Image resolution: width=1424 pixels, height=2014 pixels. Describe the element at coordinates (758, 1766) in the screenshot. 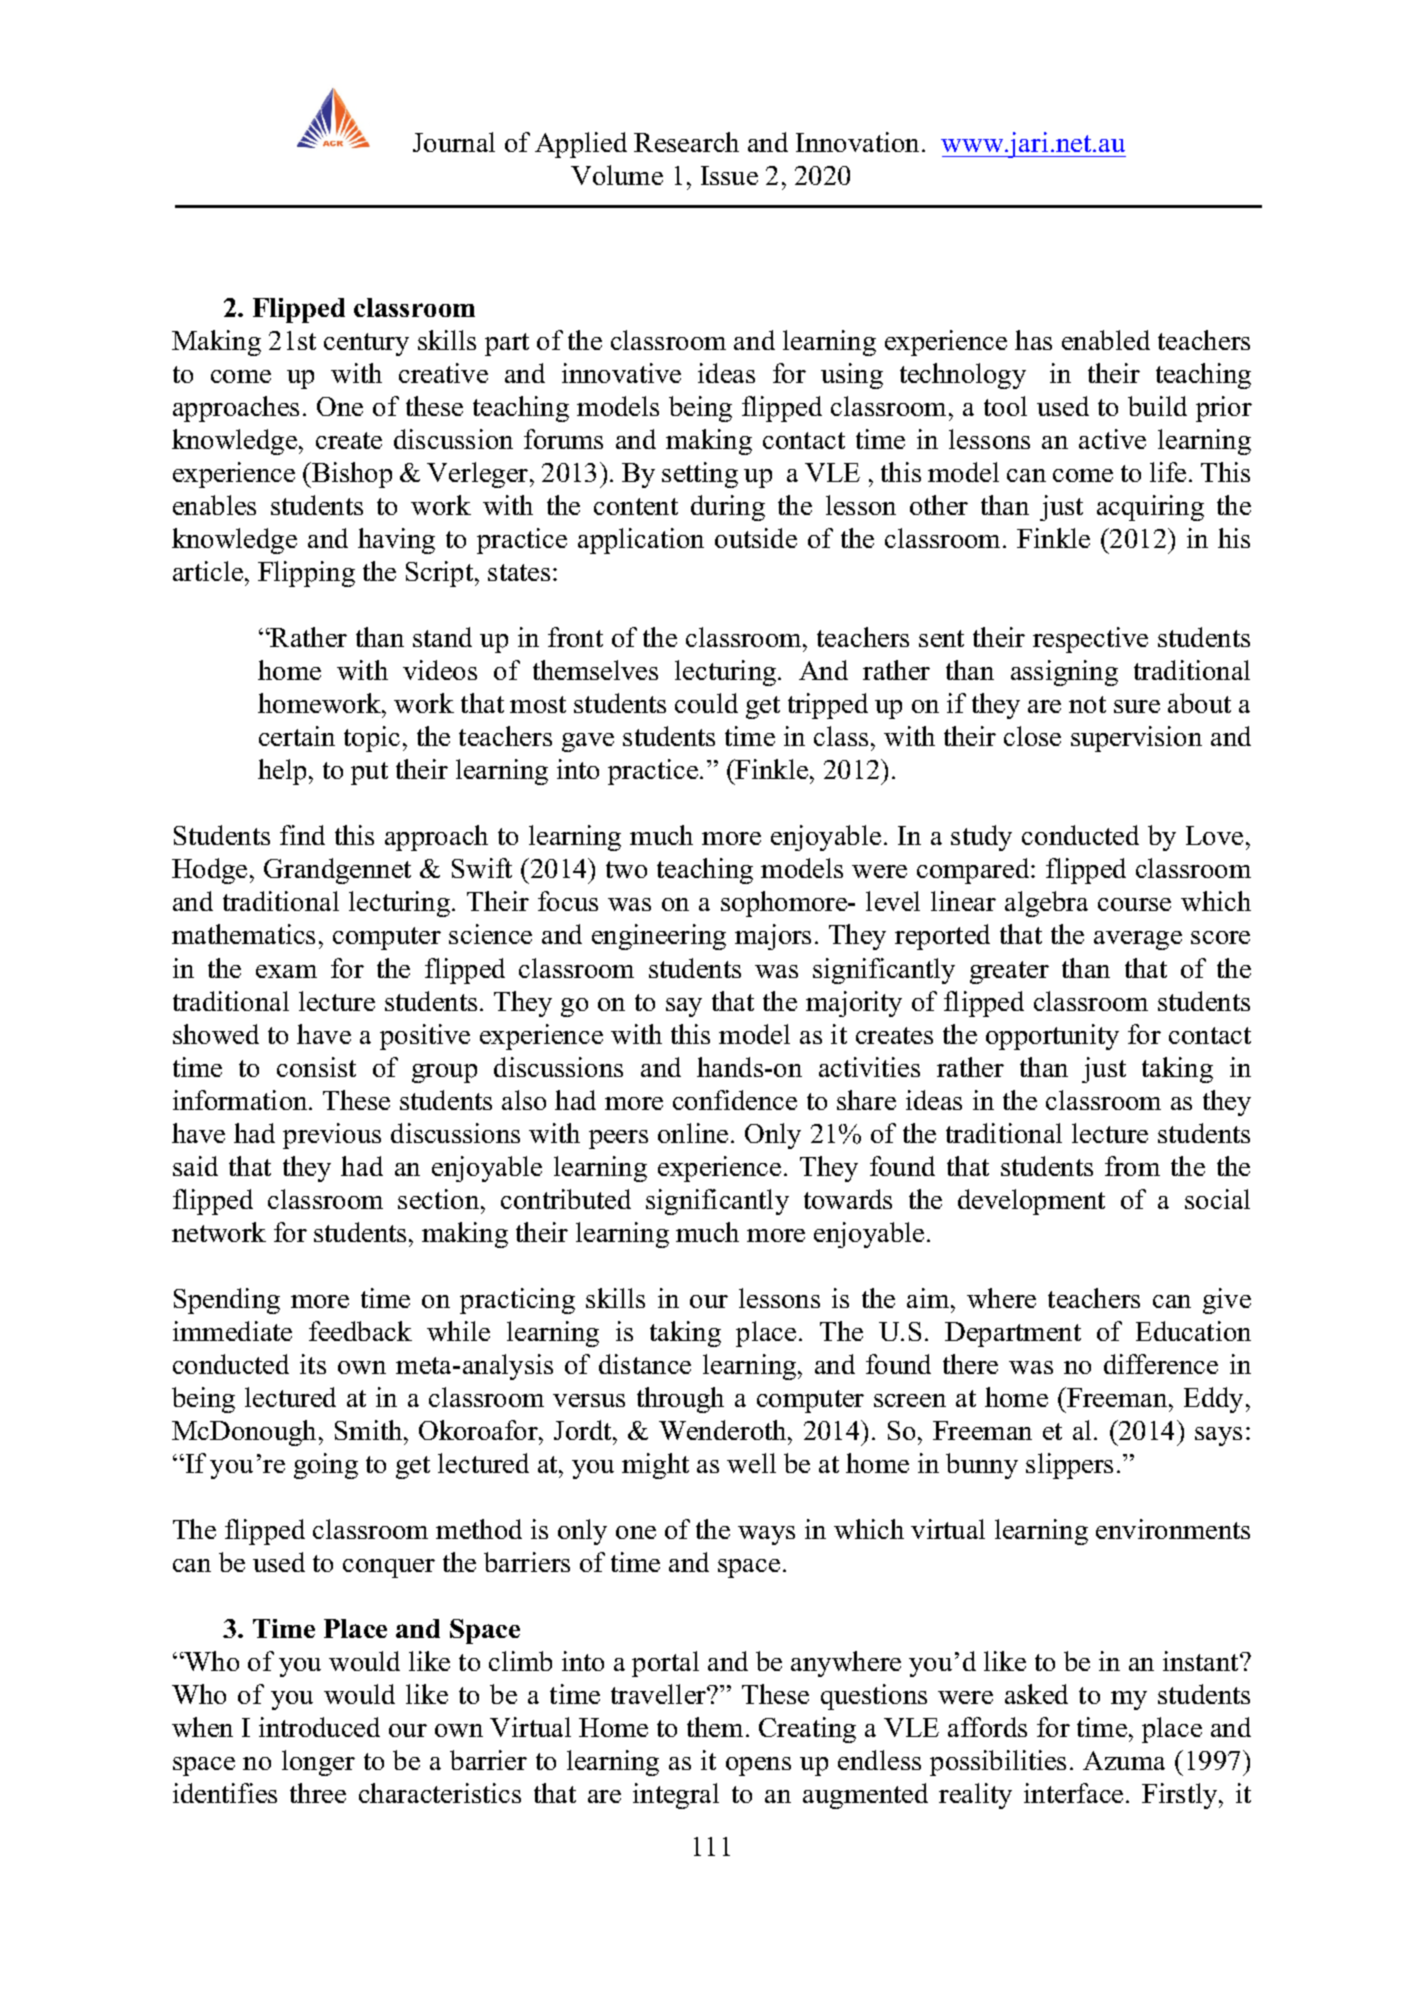

I see `opens` at that location.
